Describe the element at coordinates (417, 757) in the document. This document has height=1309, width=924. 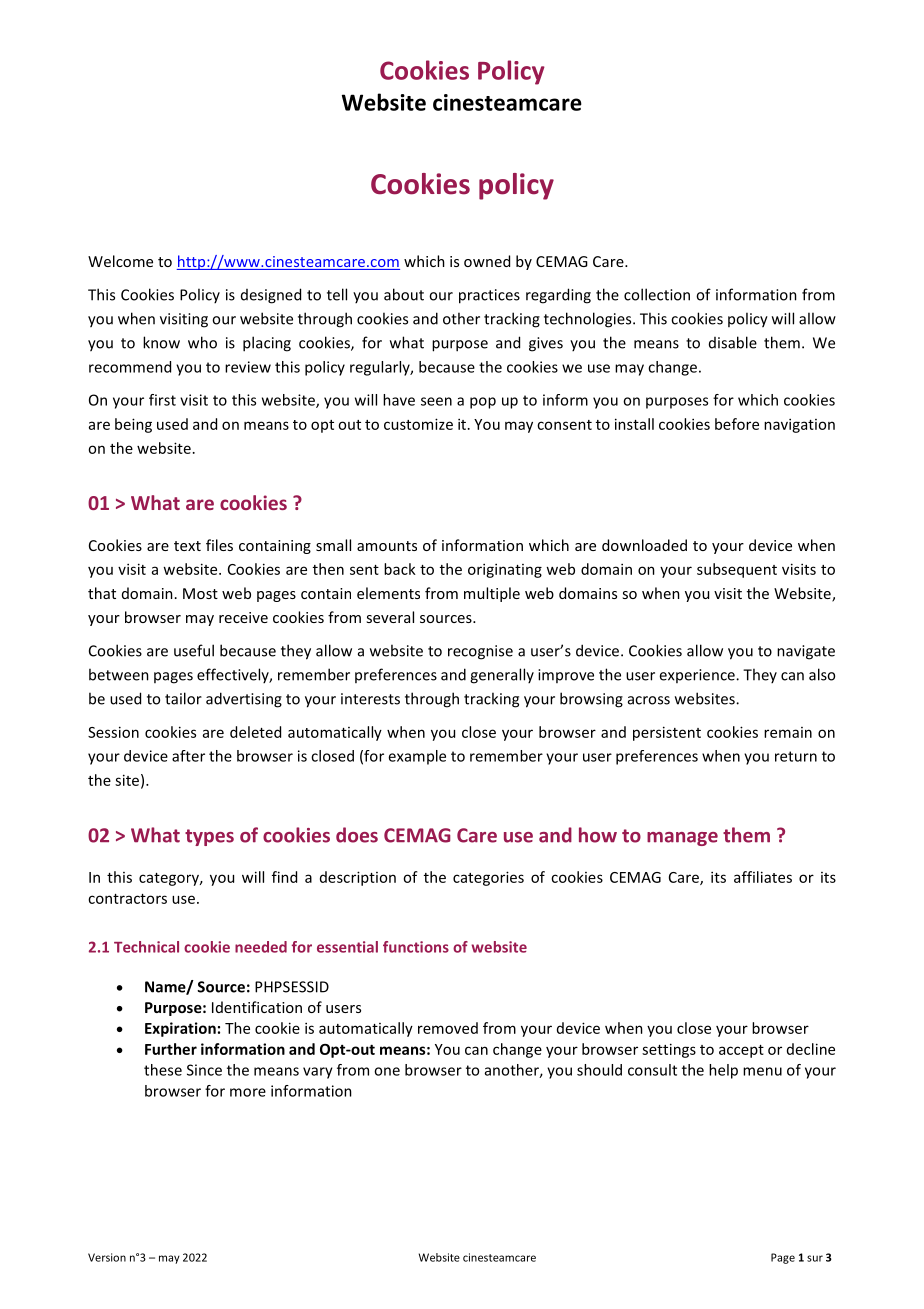
I see `example` at that location.
